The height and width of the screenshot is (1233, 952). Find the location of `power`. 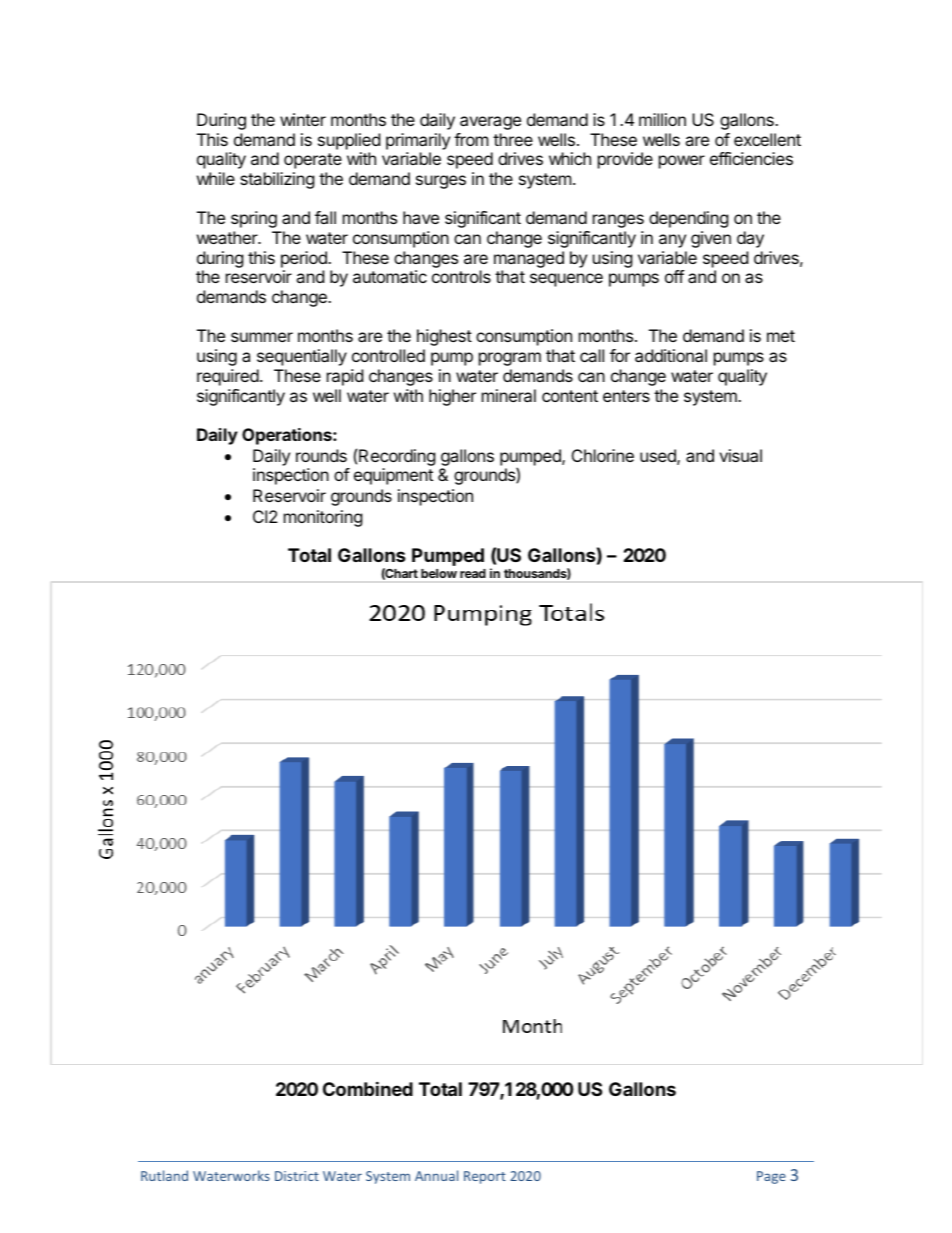

power is located at coordinates (682, 162).
